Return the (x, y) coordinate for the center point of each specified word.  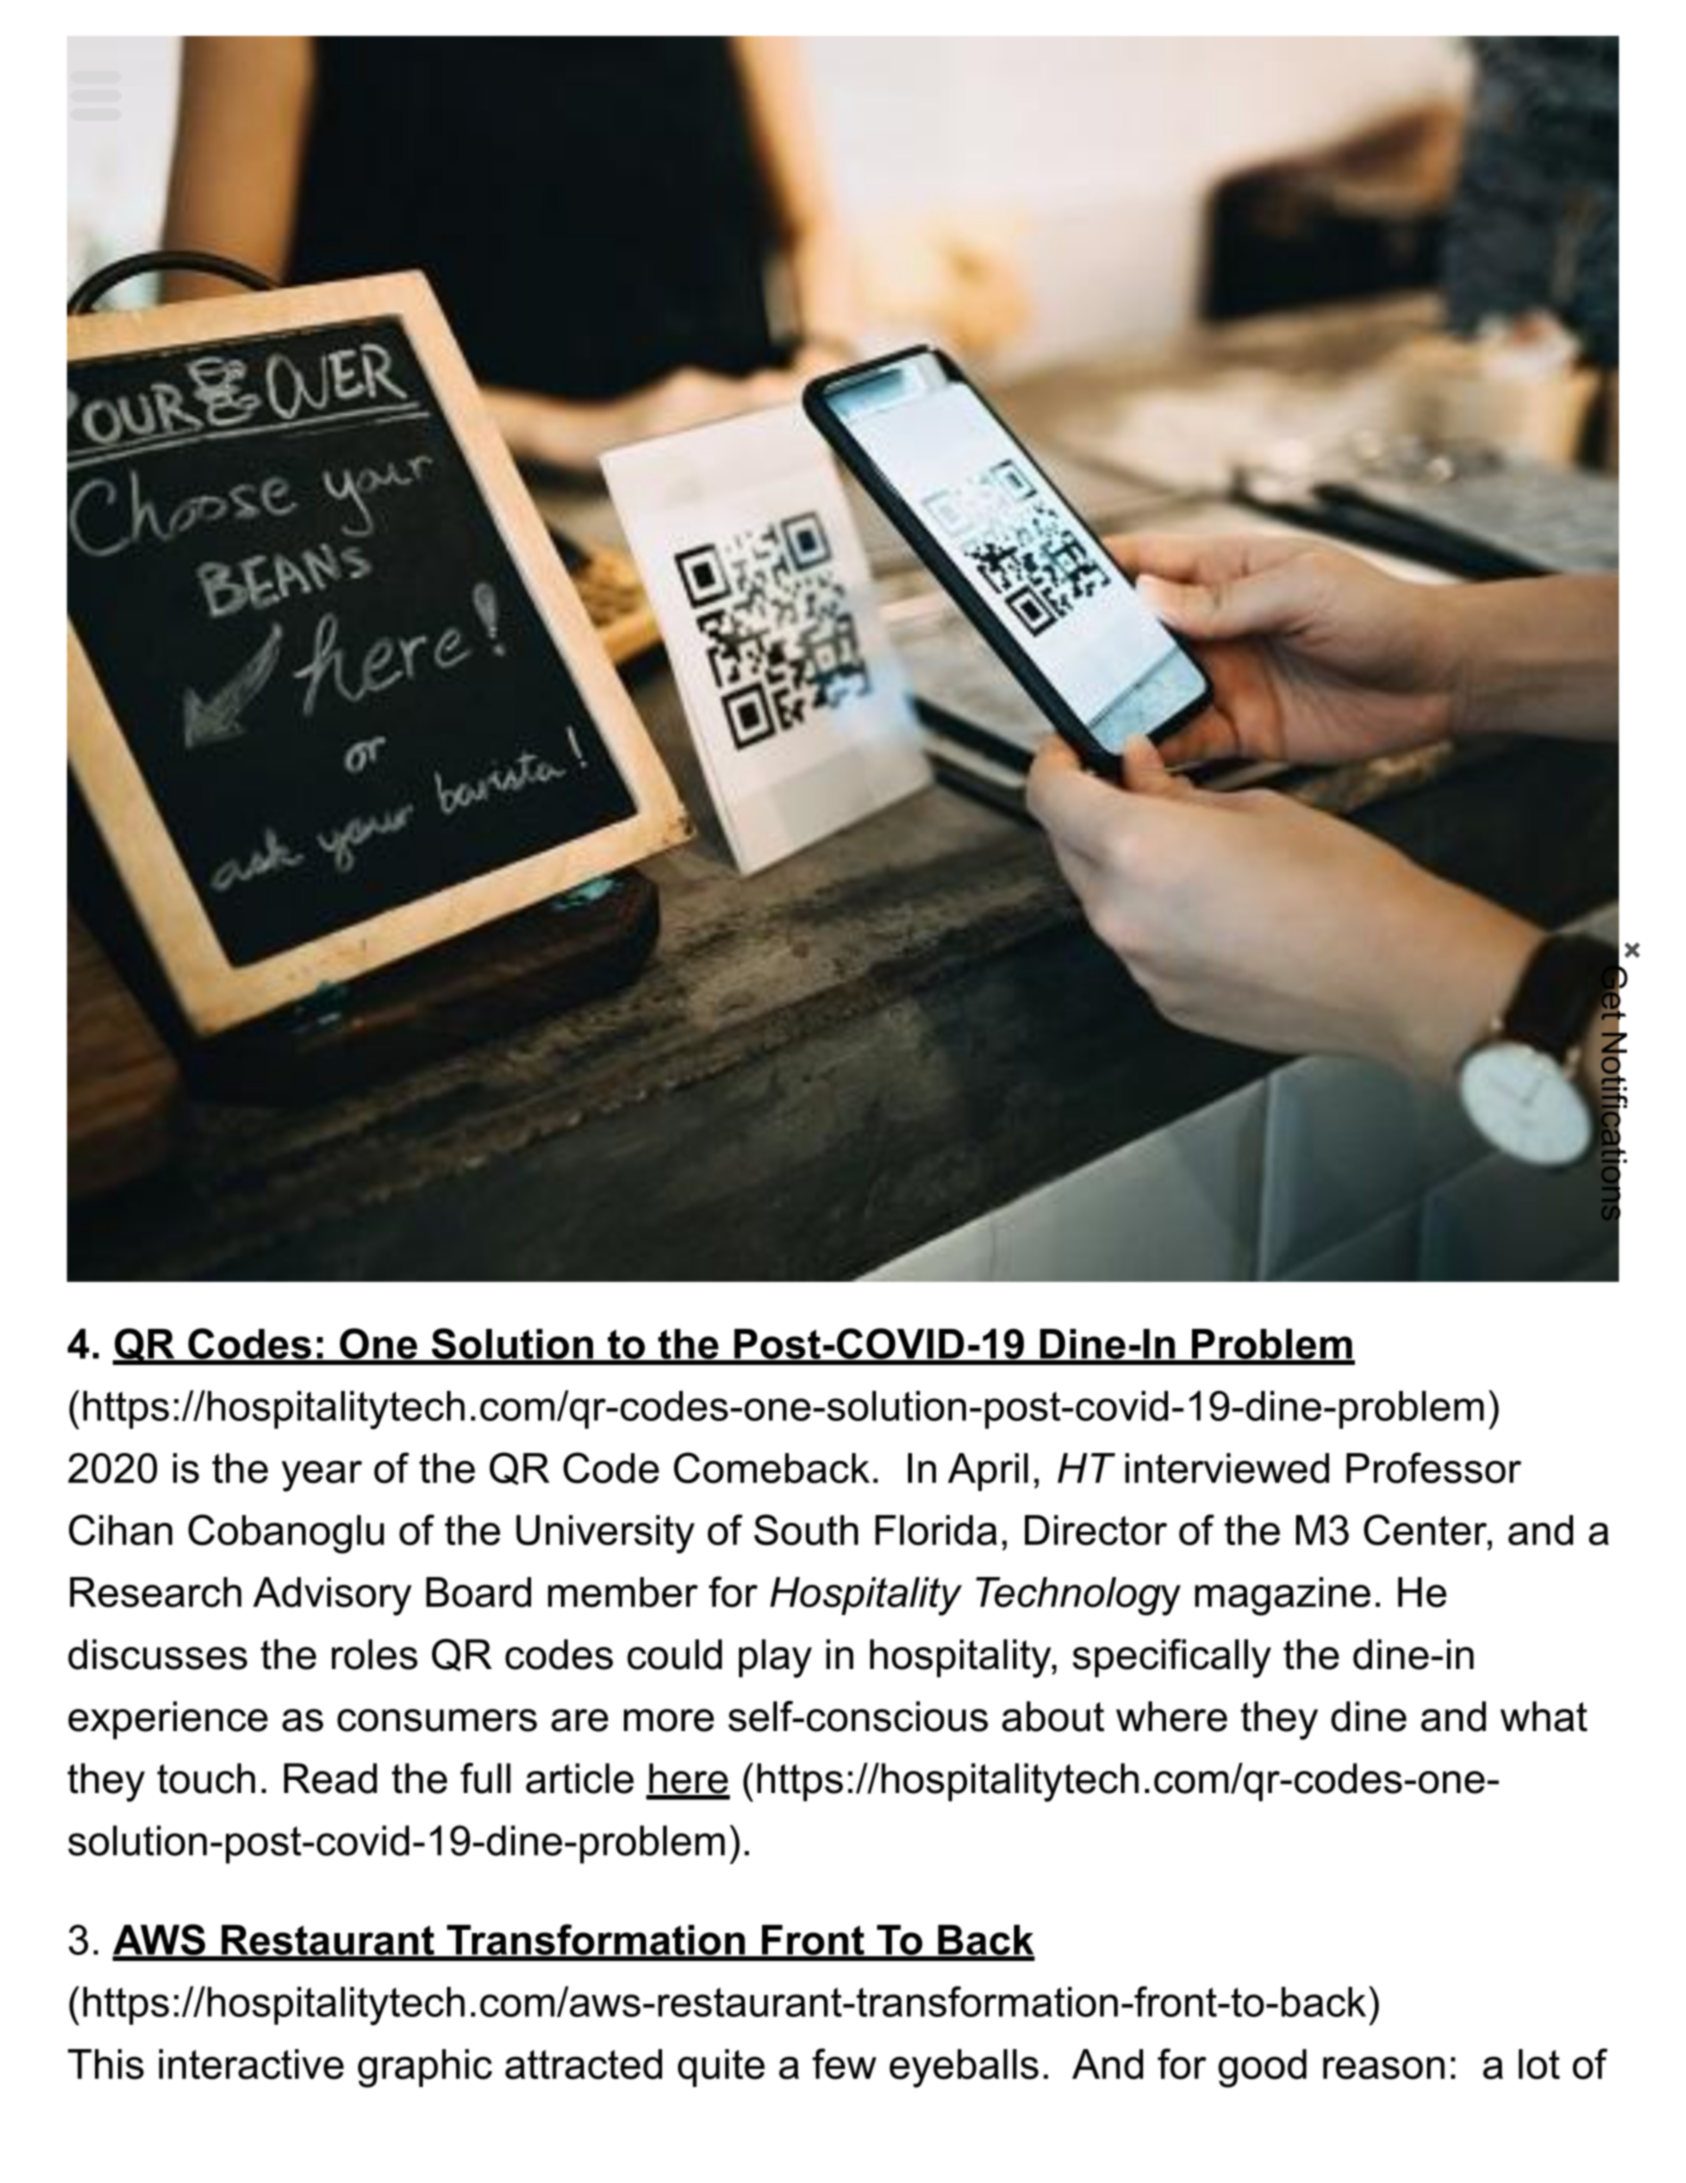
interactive (251, 2064)
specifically (1172, 1658)
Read (330, 1778)
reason (1384, 2068)
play (775, 1658)
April (988, 1472)
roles (375, 1654)
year (322, 1476)
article (580, 1778)
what (1543, 1716)
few (844, 2064)
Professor (1433, 1468)
